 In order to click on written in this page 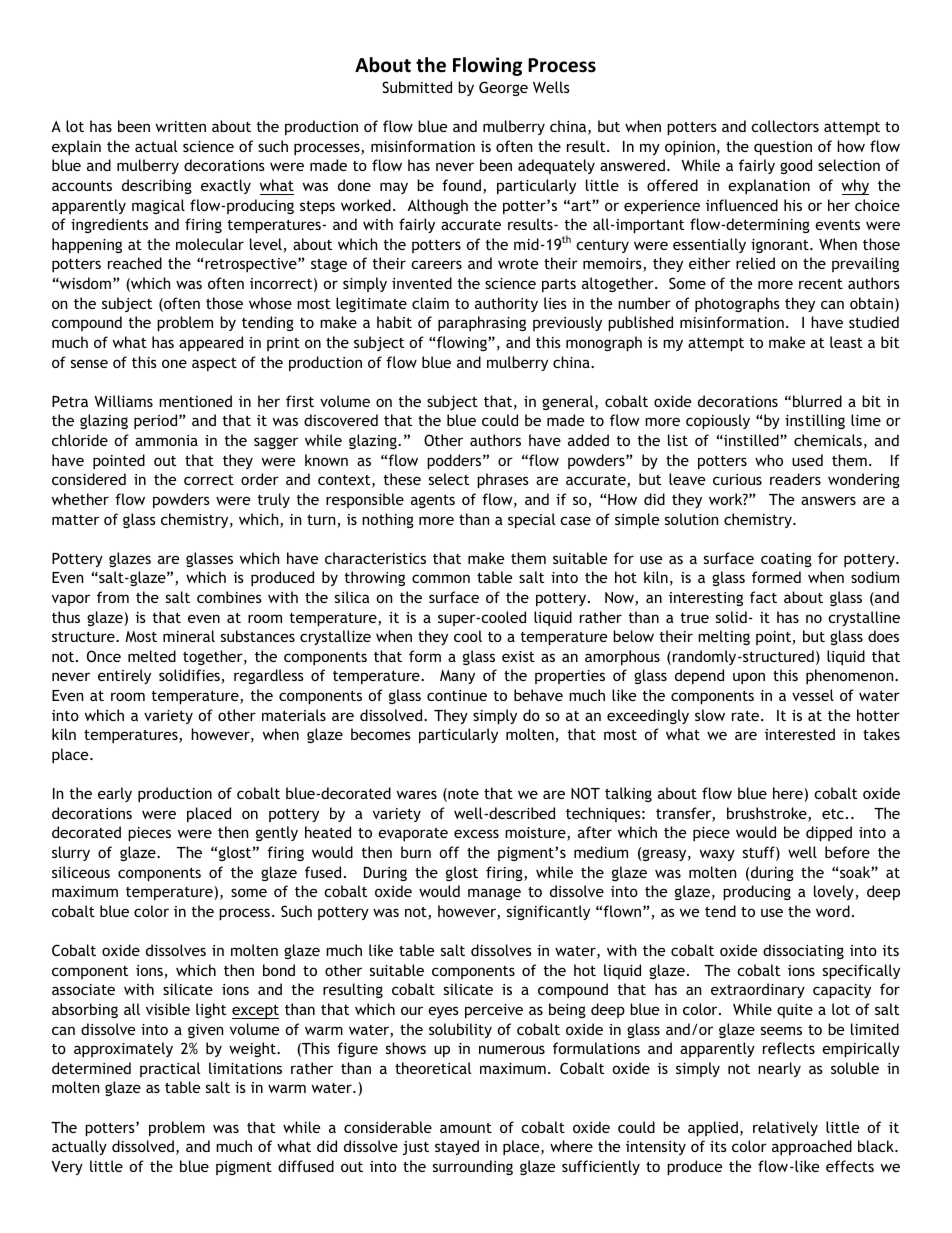, I will do `click(181, 126)`.
